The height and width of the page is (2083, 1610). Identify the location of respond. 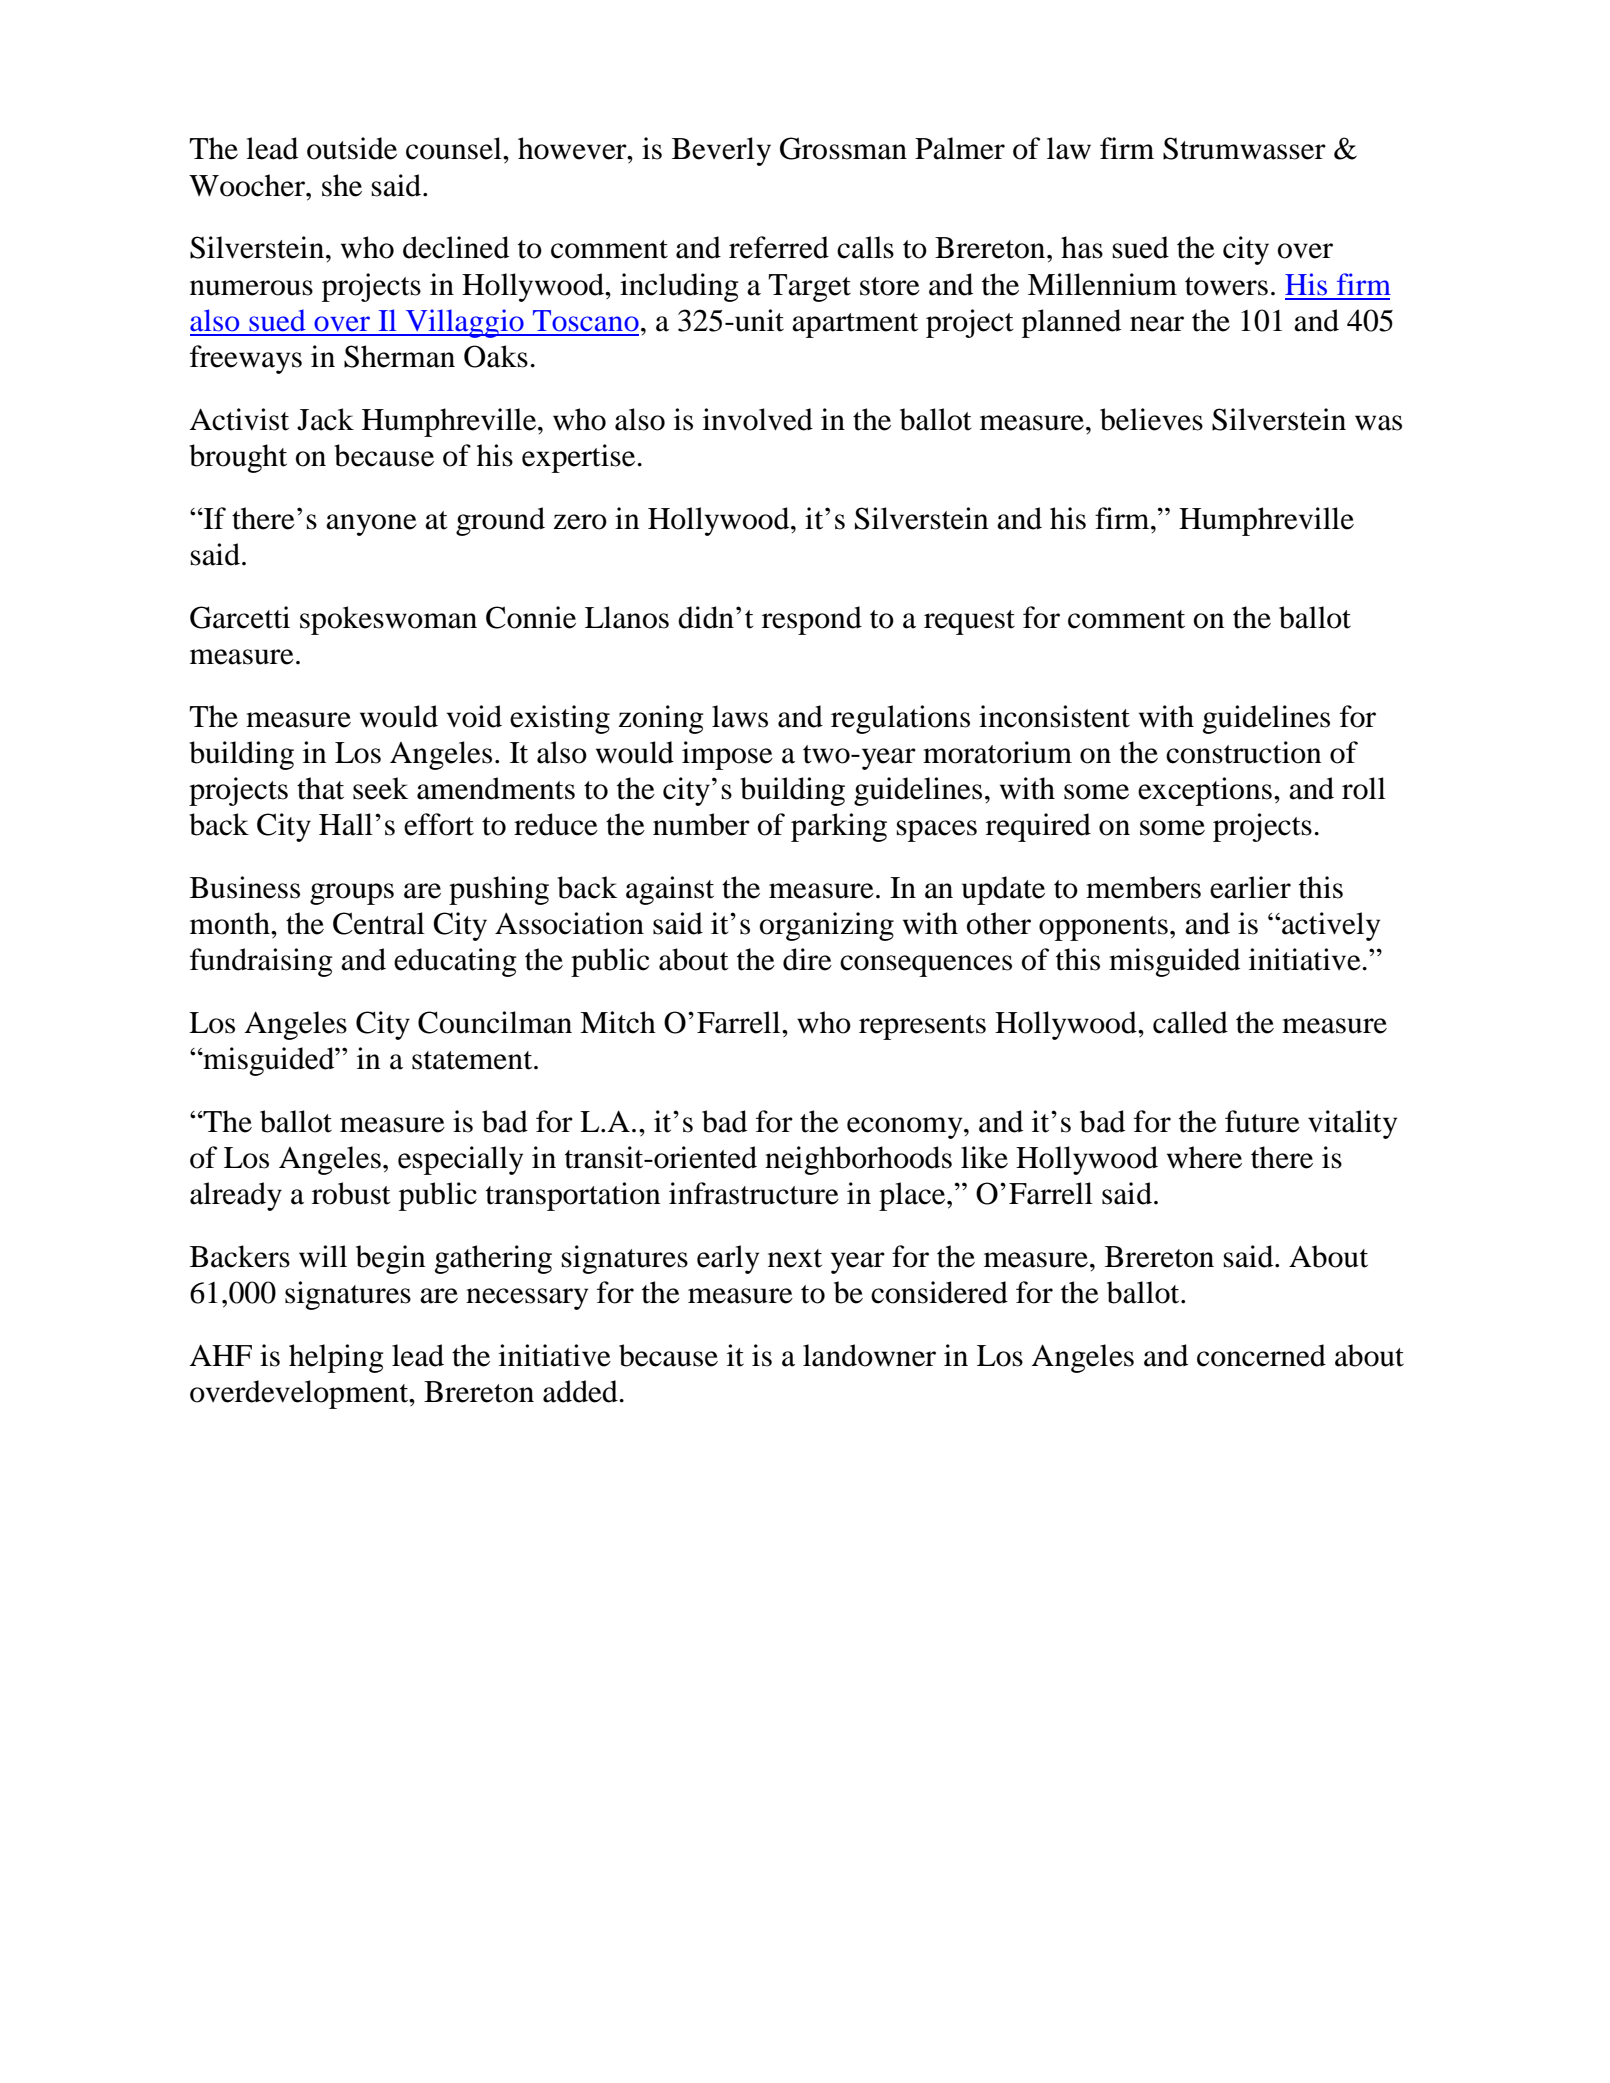
(812, 620).
